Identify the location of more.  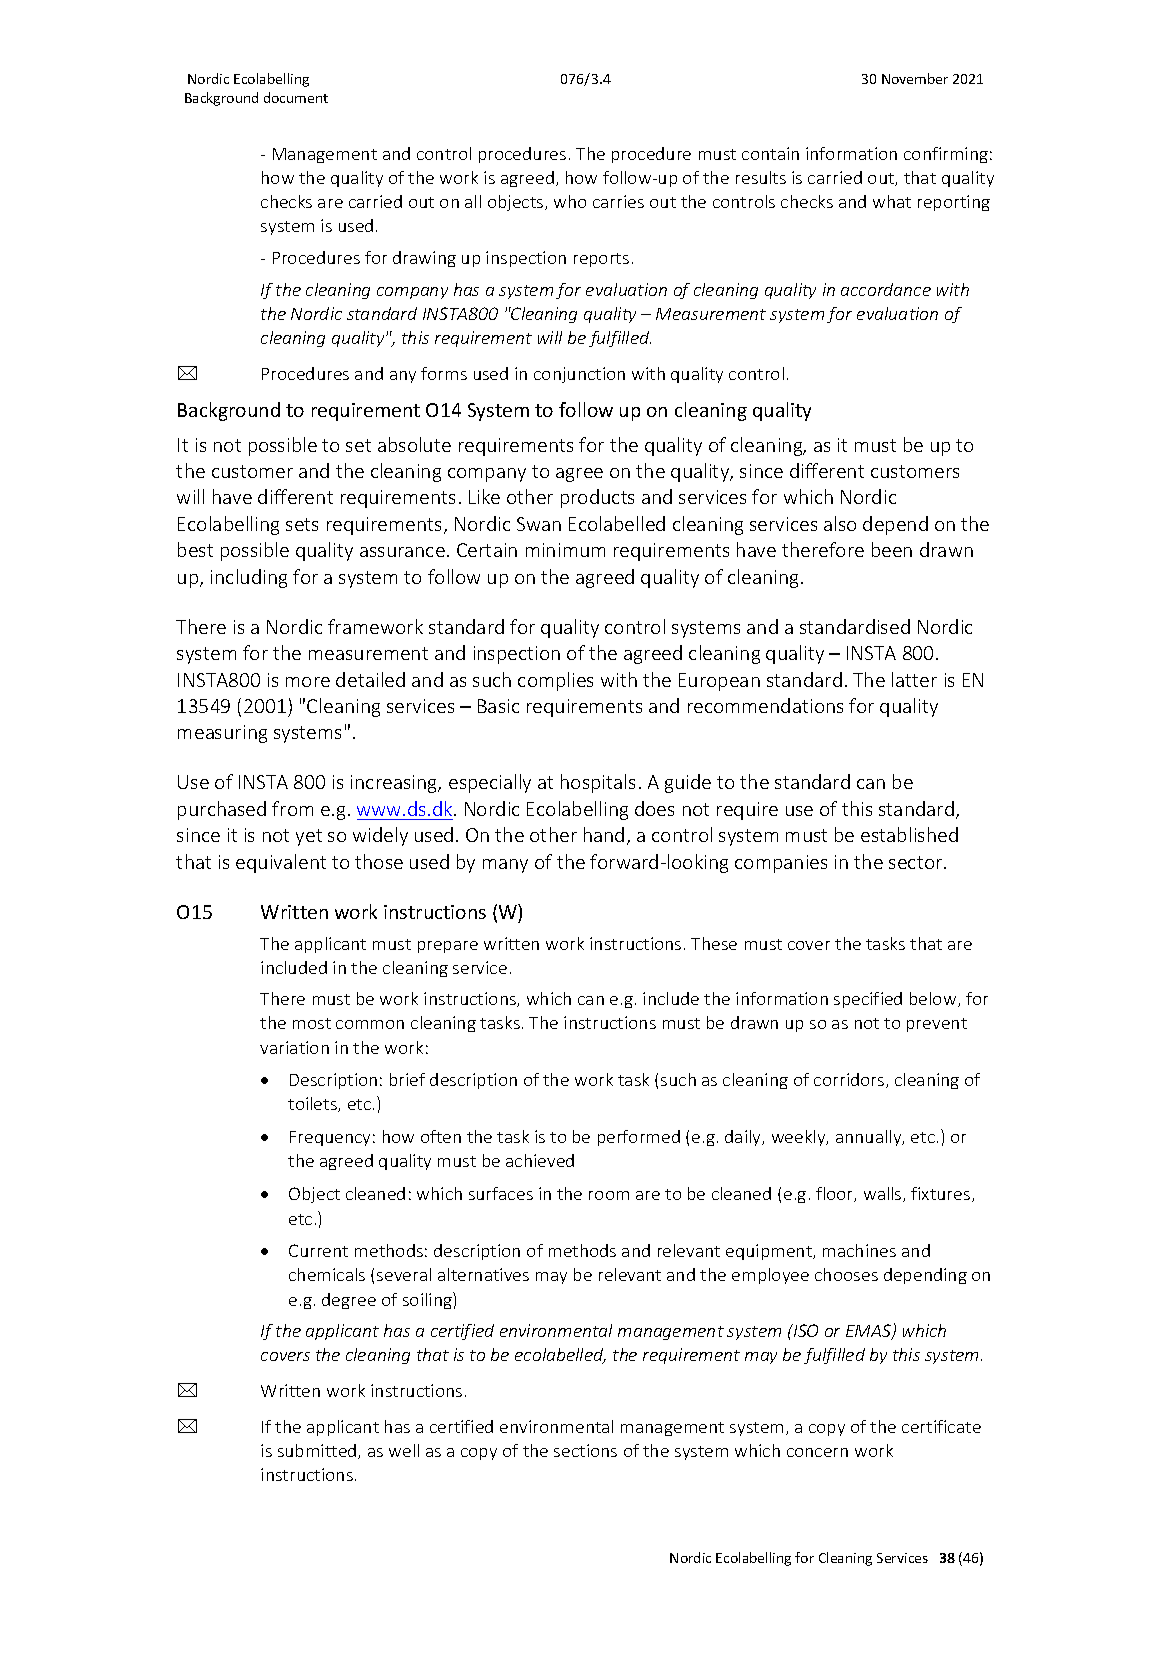
(308, 682).
